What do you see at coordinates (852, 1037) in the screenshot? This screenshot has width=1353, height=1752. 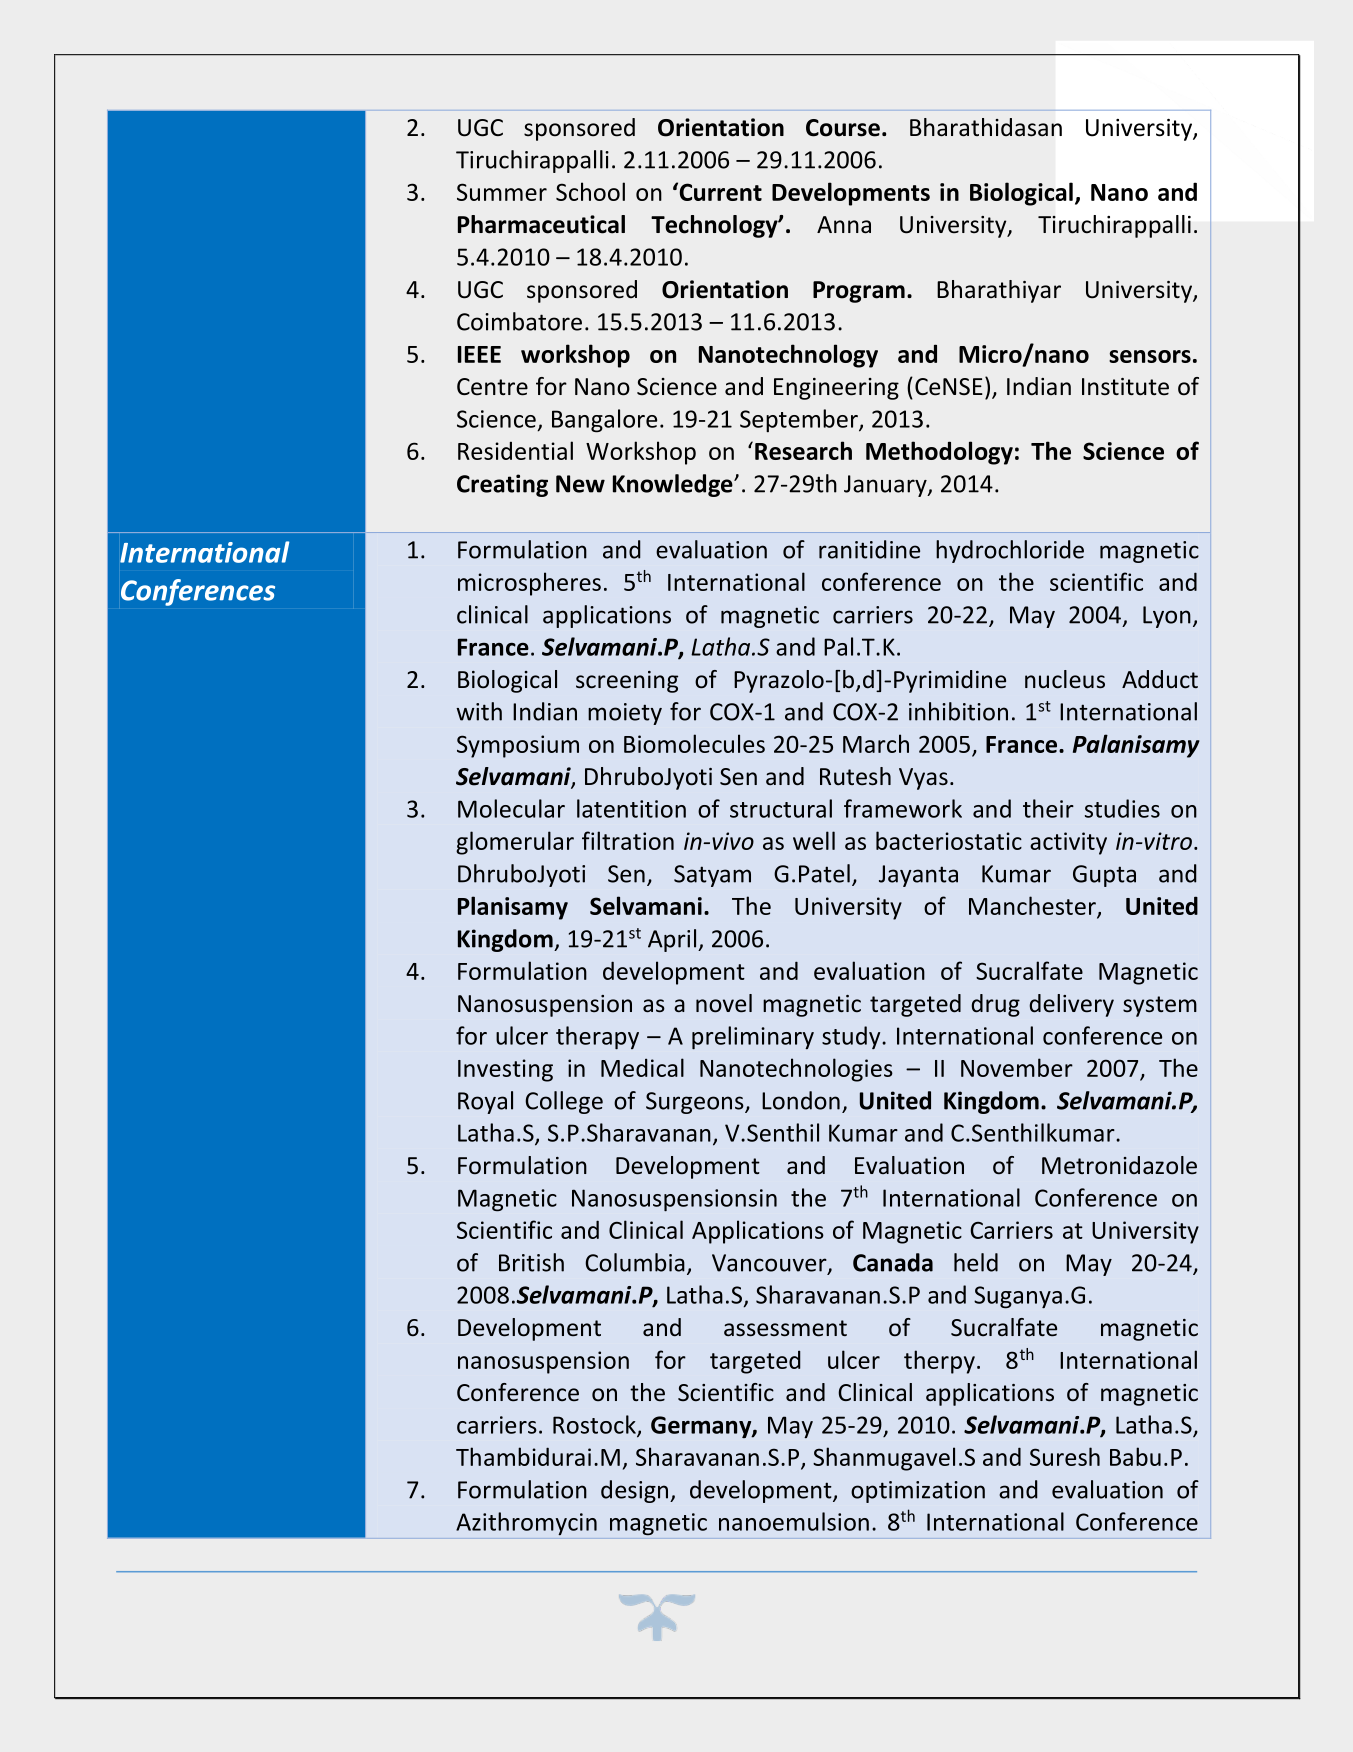 I see `study` at bounding box center [852, 1037].
